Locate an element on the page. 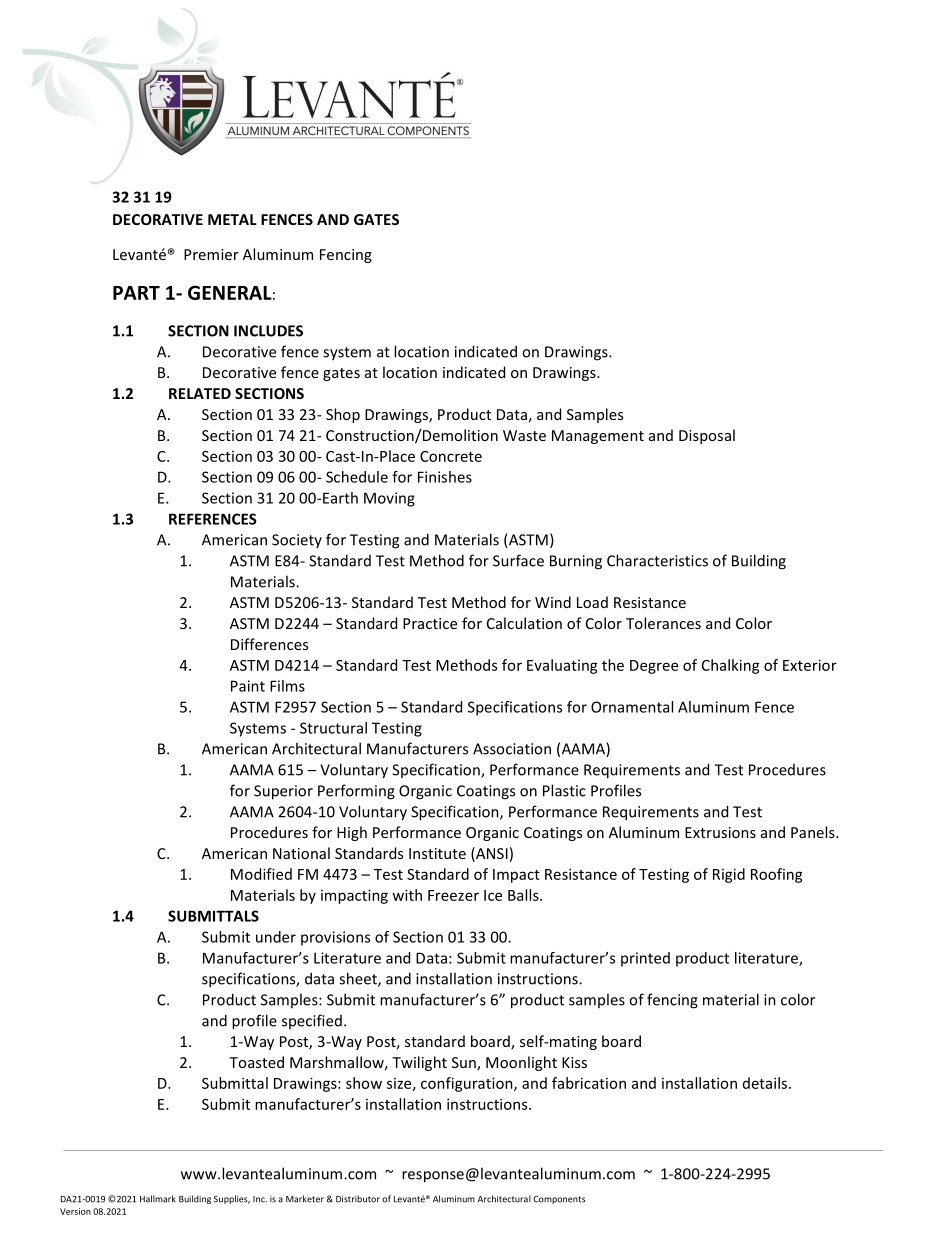 Image resolution: width=952 pixels, height=1233 pixels. Distributor is located at coordinates (358, 1199).
